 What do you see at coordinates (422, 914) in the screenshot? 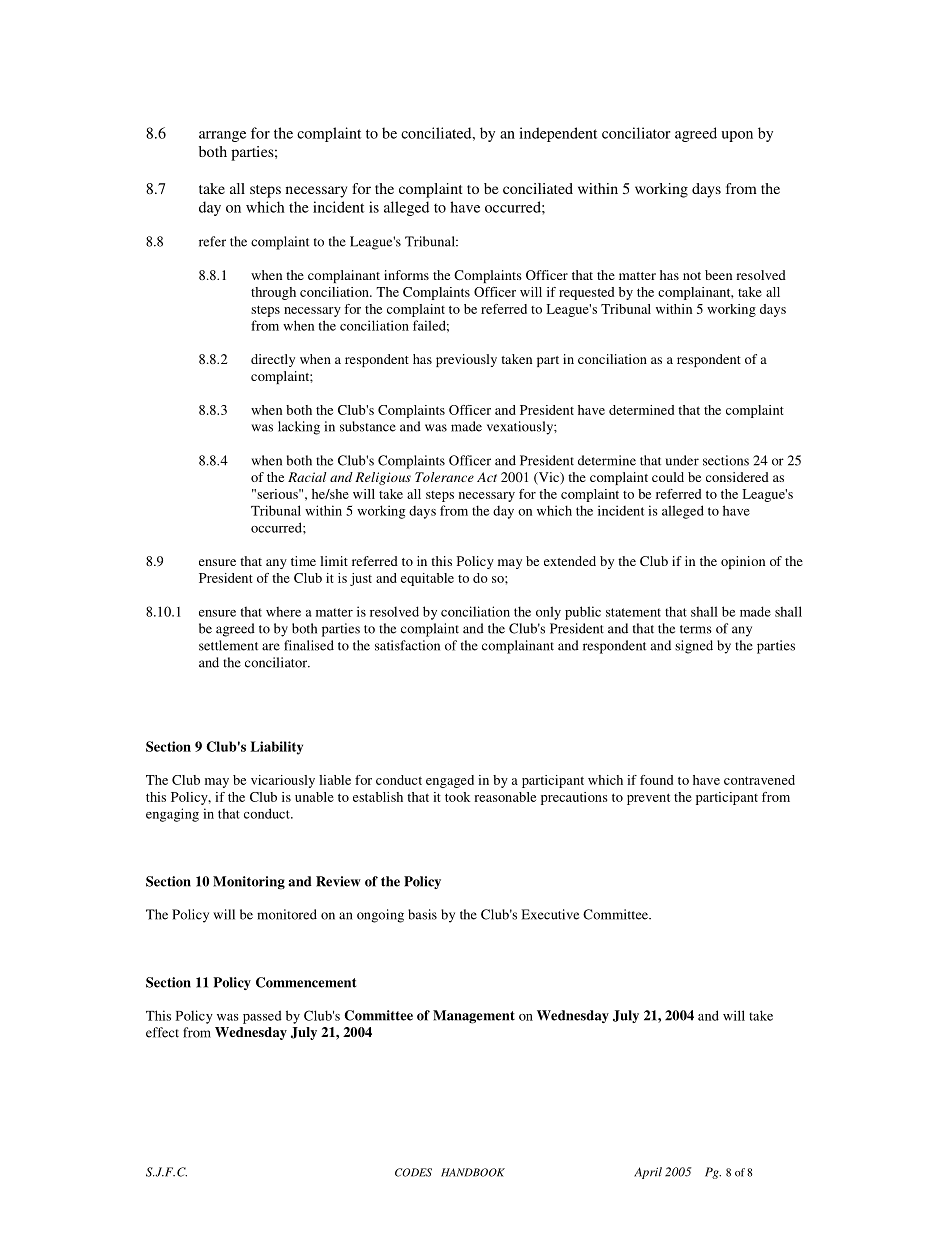
I see `basis` at bounding box center [422, 914].
